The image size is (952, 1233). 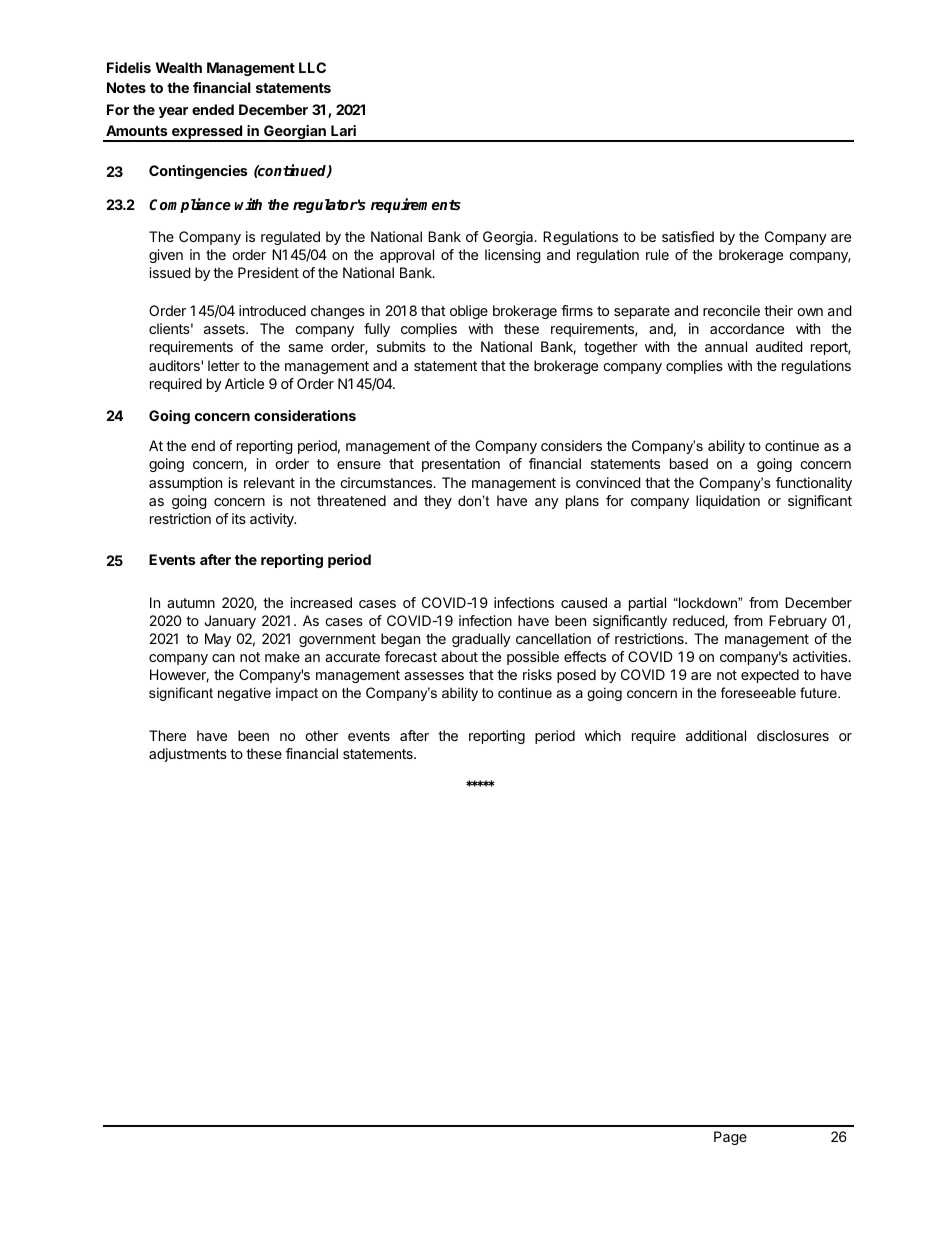 I want to click on presentation, so click(x=461, y=465).
